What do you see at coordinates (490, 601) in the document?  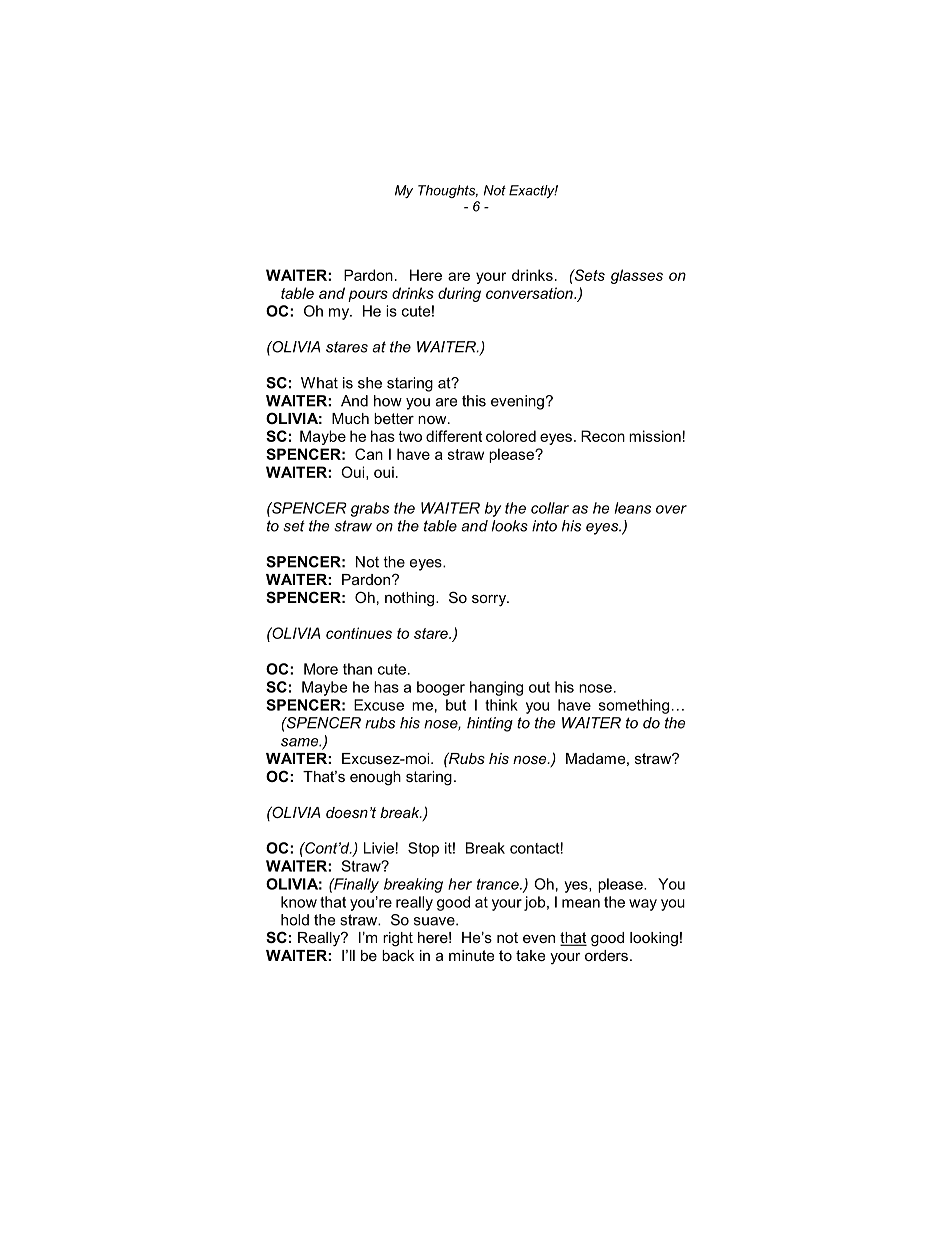 I see `sorry` at bounding box center [490, 601].
